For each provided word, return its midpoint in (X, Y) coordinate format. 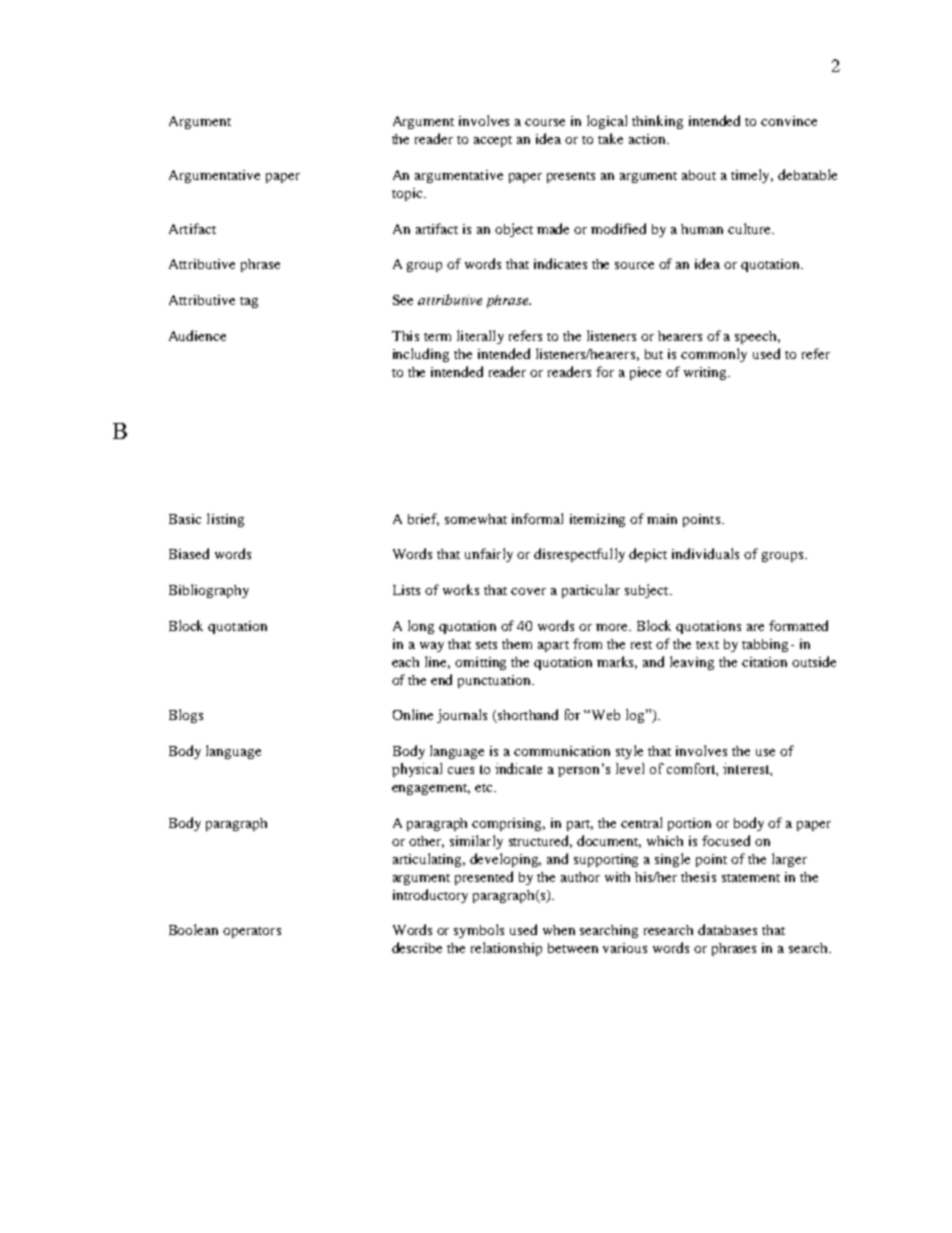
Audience (197, 335)
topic (408, 194)
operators (252, 932)
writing (707, 373)
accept (493, 141)
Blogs (186, 716)
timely (752, 176)
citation (764, 662)
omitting (480, 663)
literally (480, 337)
